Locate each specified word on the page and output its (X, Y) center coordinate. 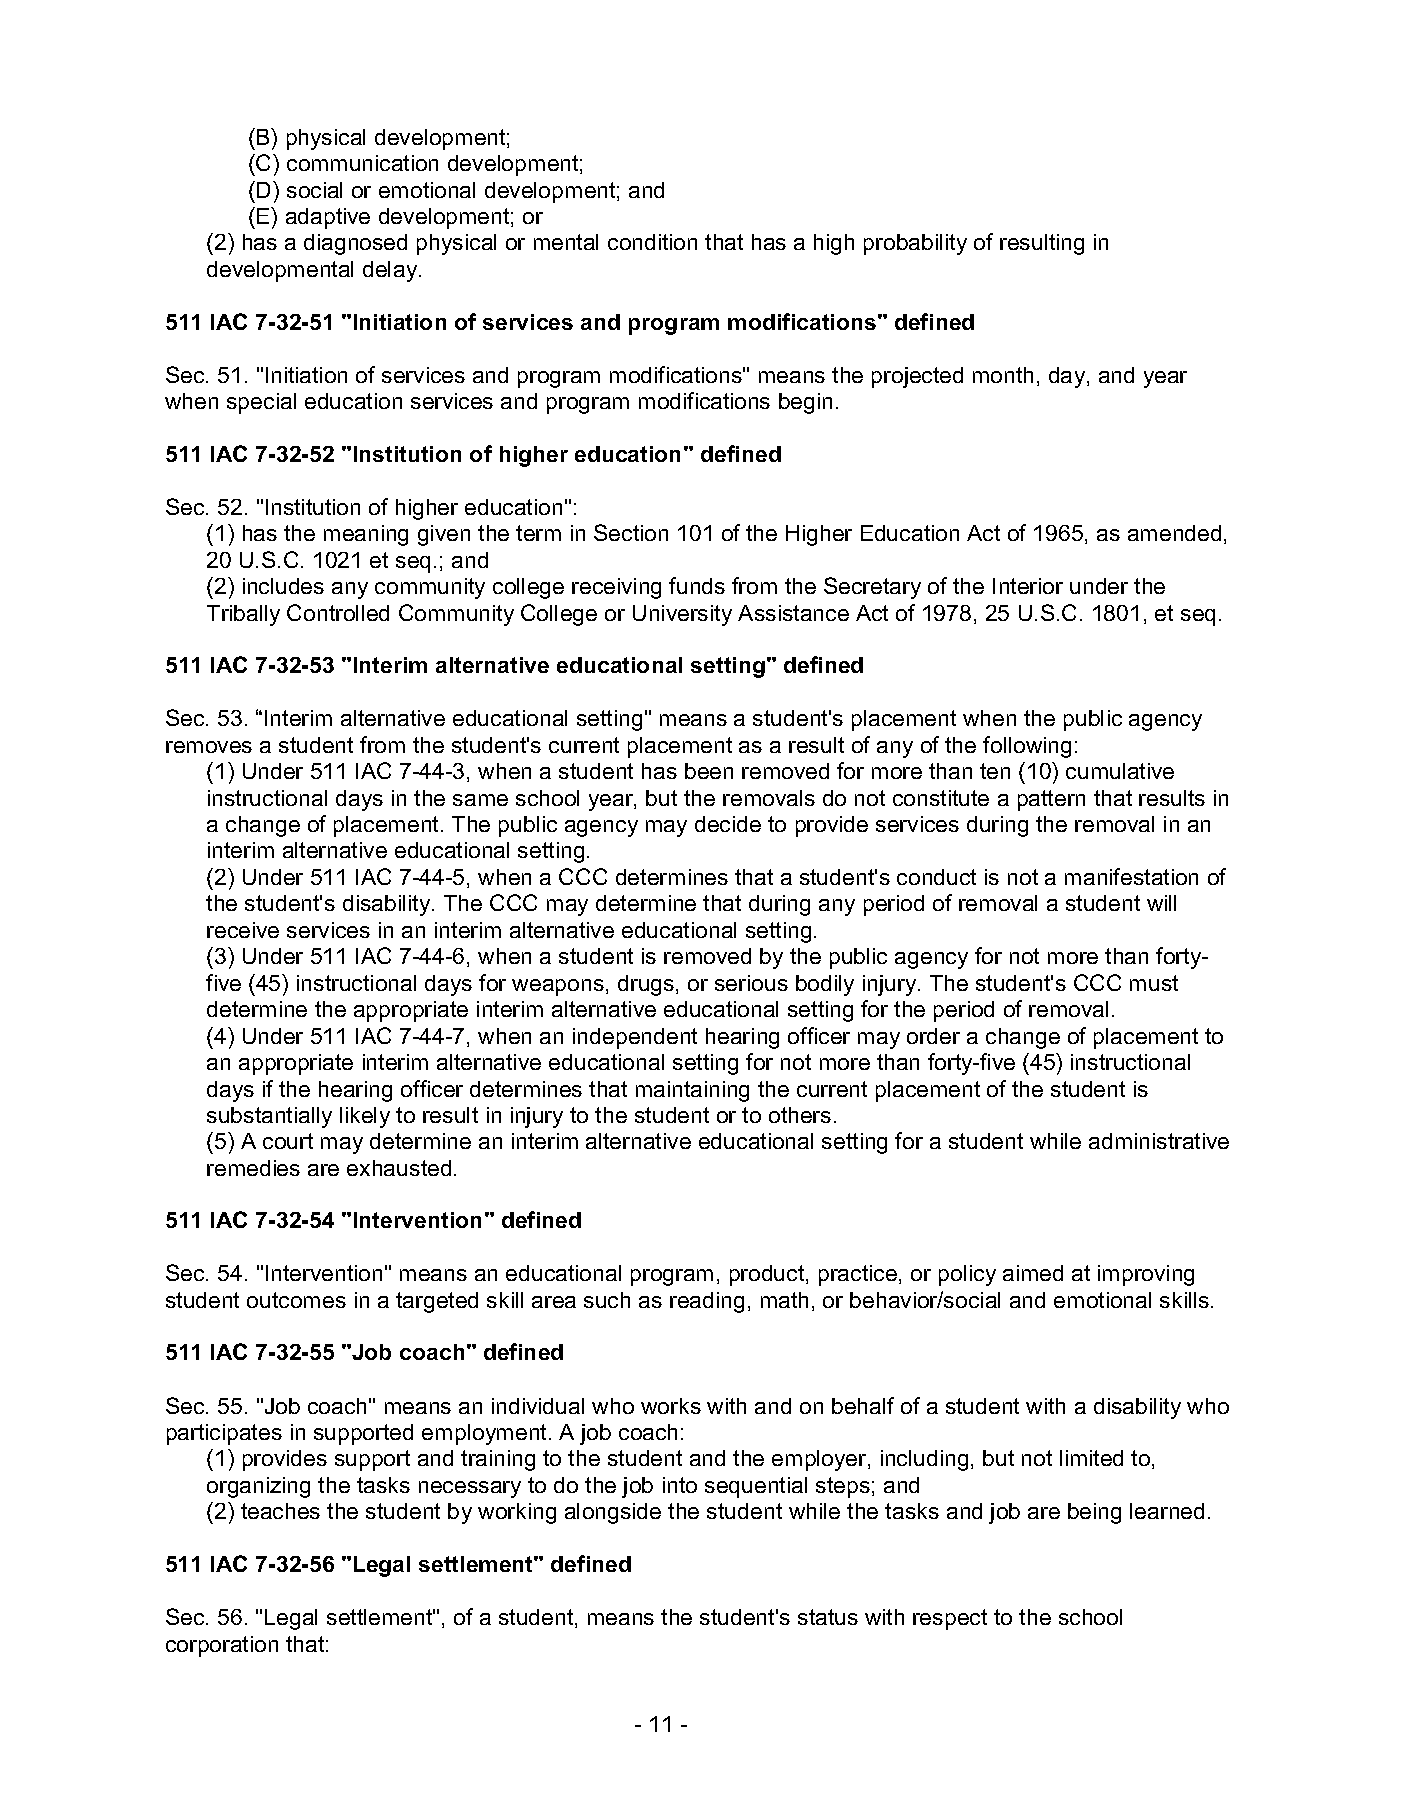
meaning (366, 535)
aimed (1033, 1273)
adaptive (328, 218)
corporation (222, 1646)
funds (697, 585)
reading (707, 1302)
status (828, 1617)
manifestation (1131, 876)
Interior (1028, 586)
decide (728, 824)
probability (915, 244)
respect (950, 1619)
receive (243, 930)
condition (652, 242)
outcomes (296, 1300)
